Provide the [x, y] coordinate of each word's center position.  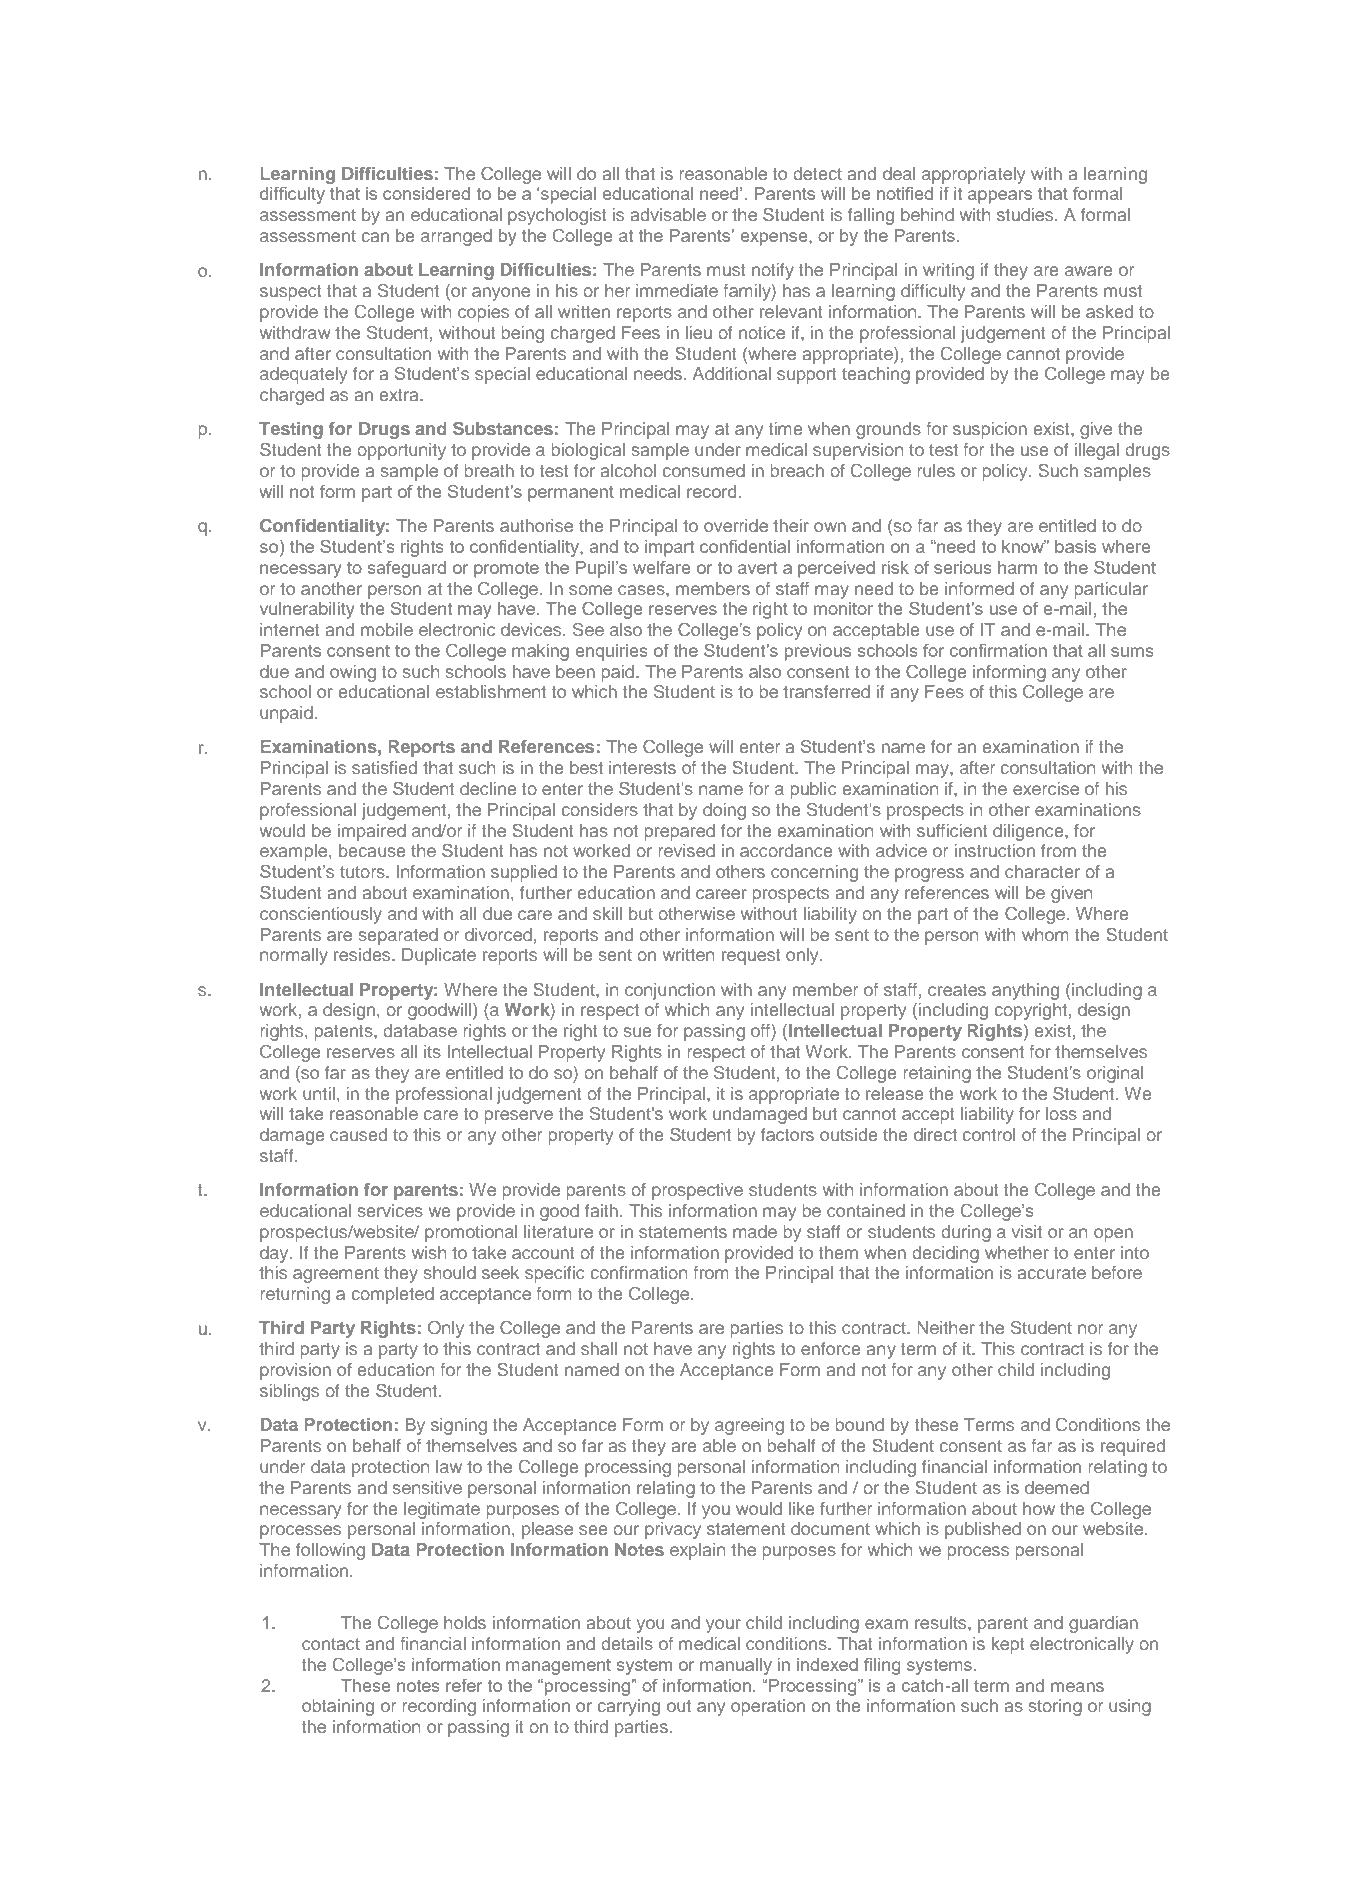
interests [642, 767]
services [390, 1210]
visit [1027, 1231]
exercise [1046, 788]
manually [736, 1666]
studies [1026, 214]
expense [775, 239]
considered [426, 193]
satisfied [384, 767]
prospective [697, 1191]
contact [331, 1644]
